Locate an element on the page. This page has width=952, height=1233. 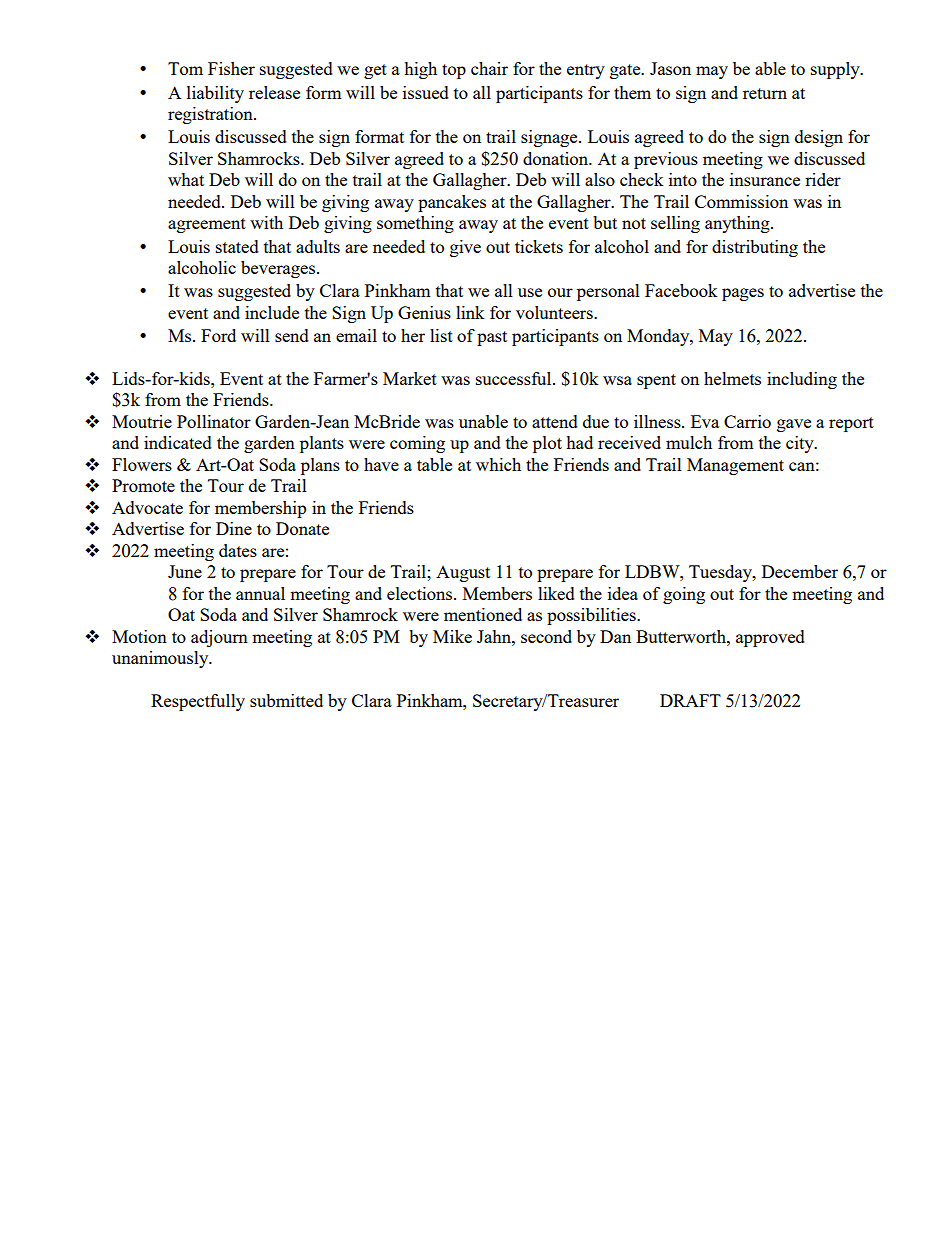
Management is located at coordinates (735, 466).
